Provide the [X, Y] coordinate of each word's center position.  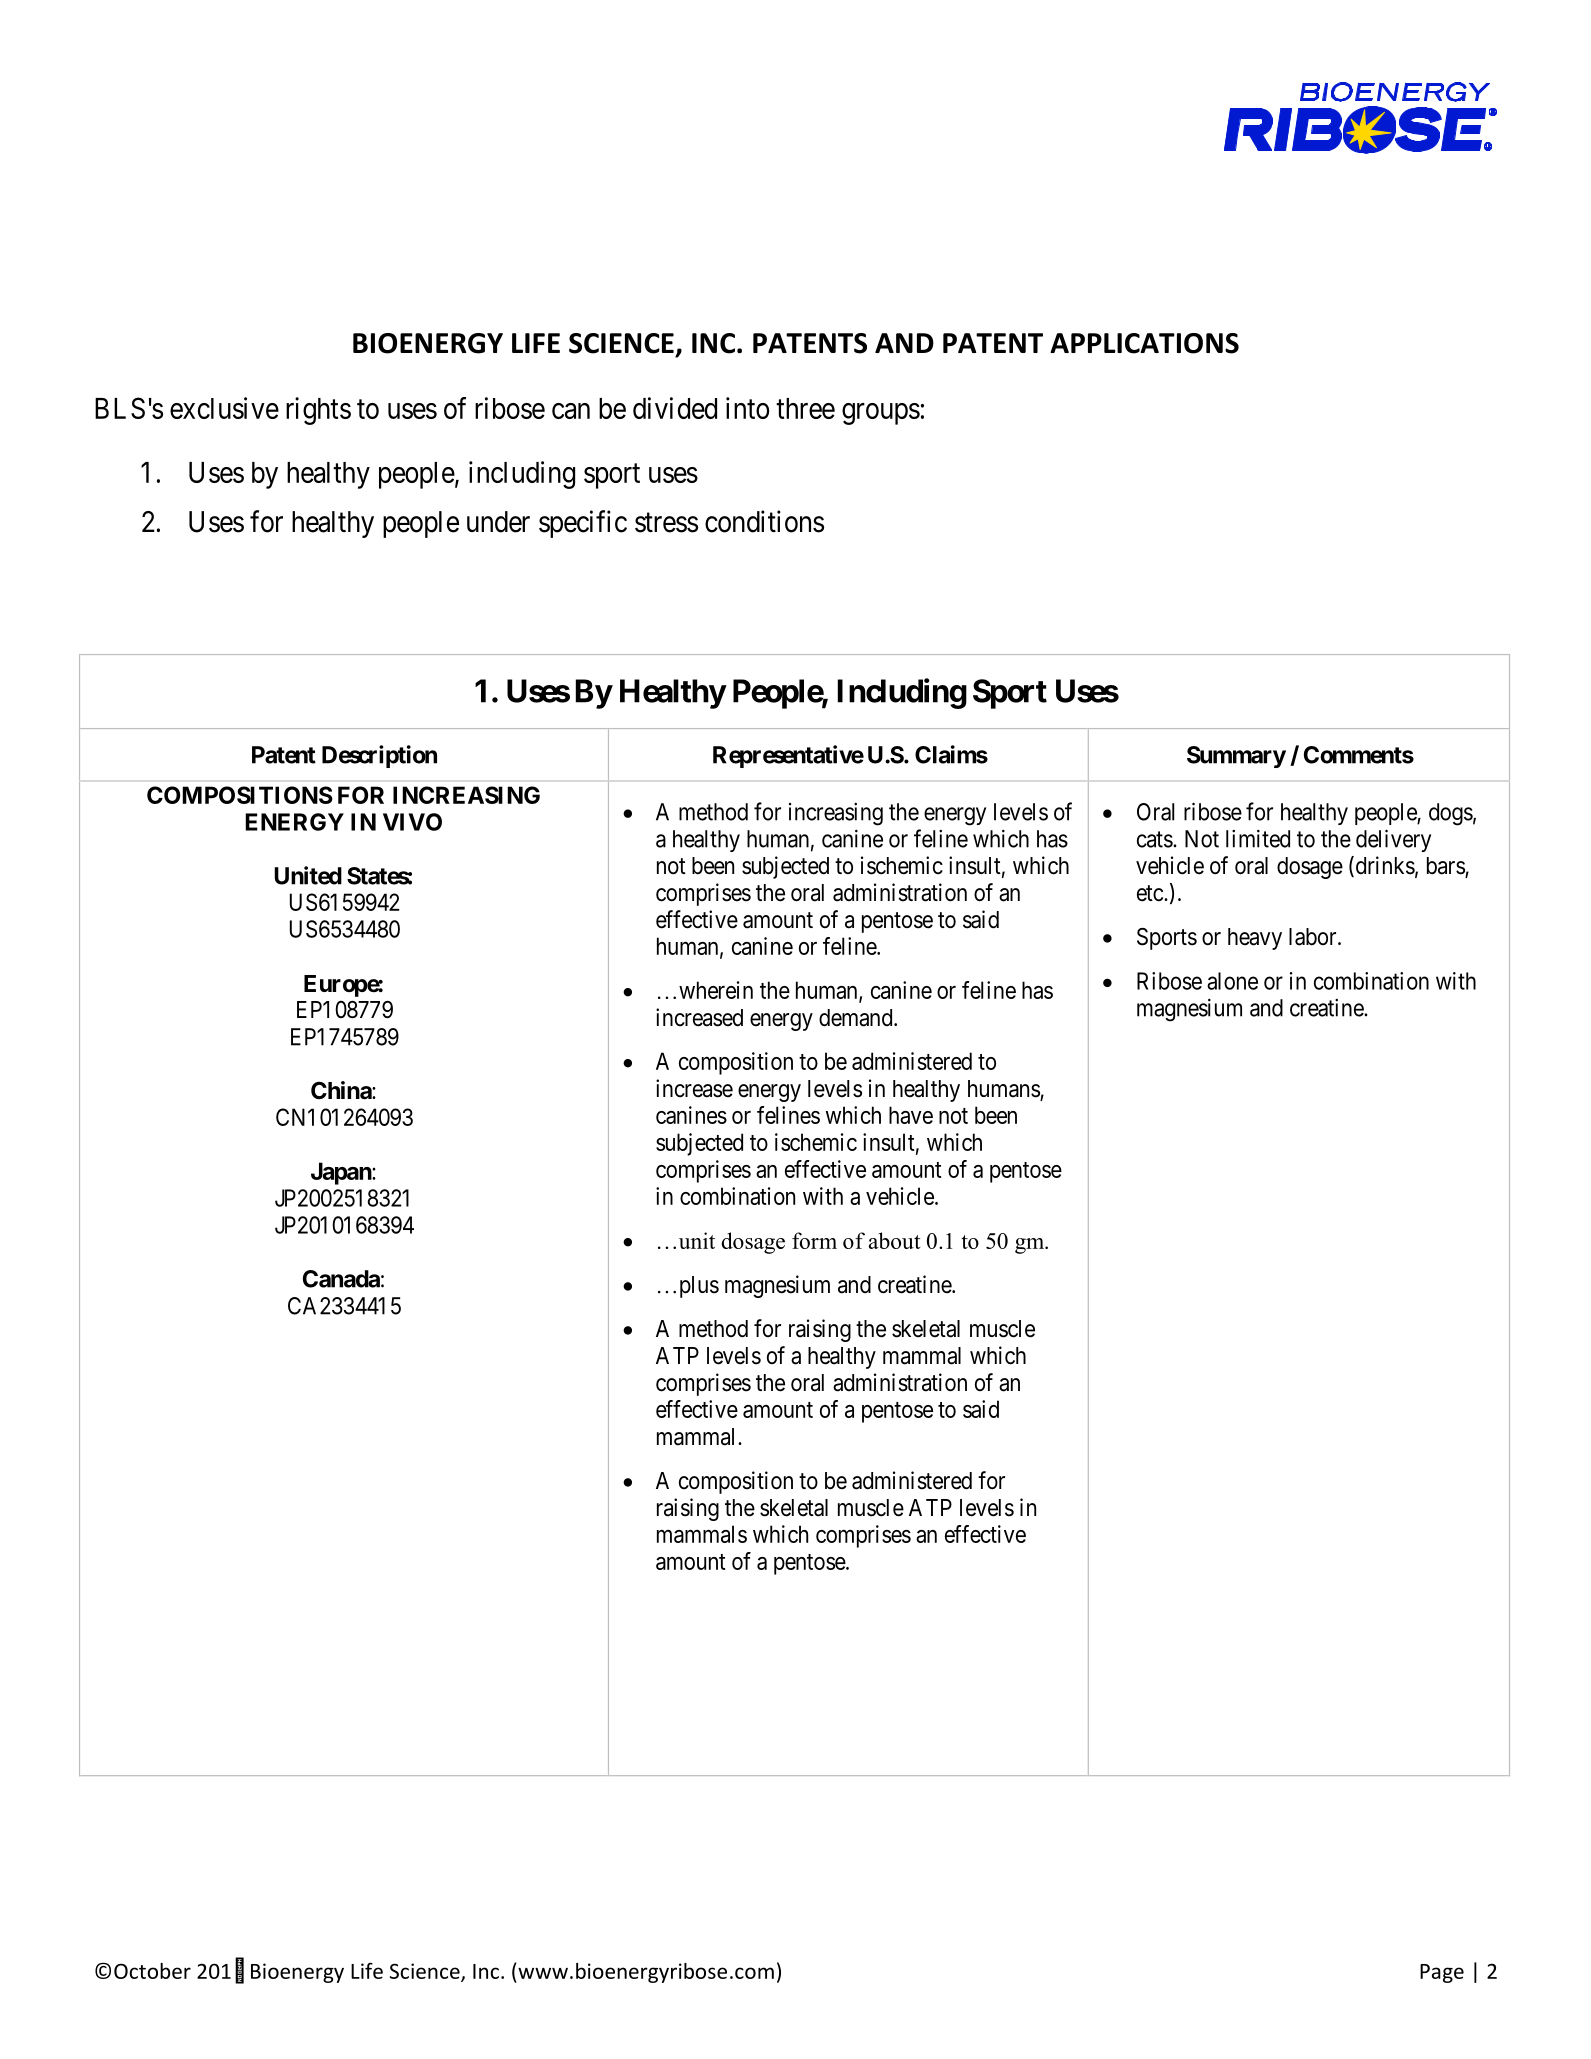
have [911, 1115]
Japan [342, 1173]
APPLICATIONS [1144, 343]
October [152, 1971]
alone [1232, 981]
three [805, 408]
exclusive [224, 408]
